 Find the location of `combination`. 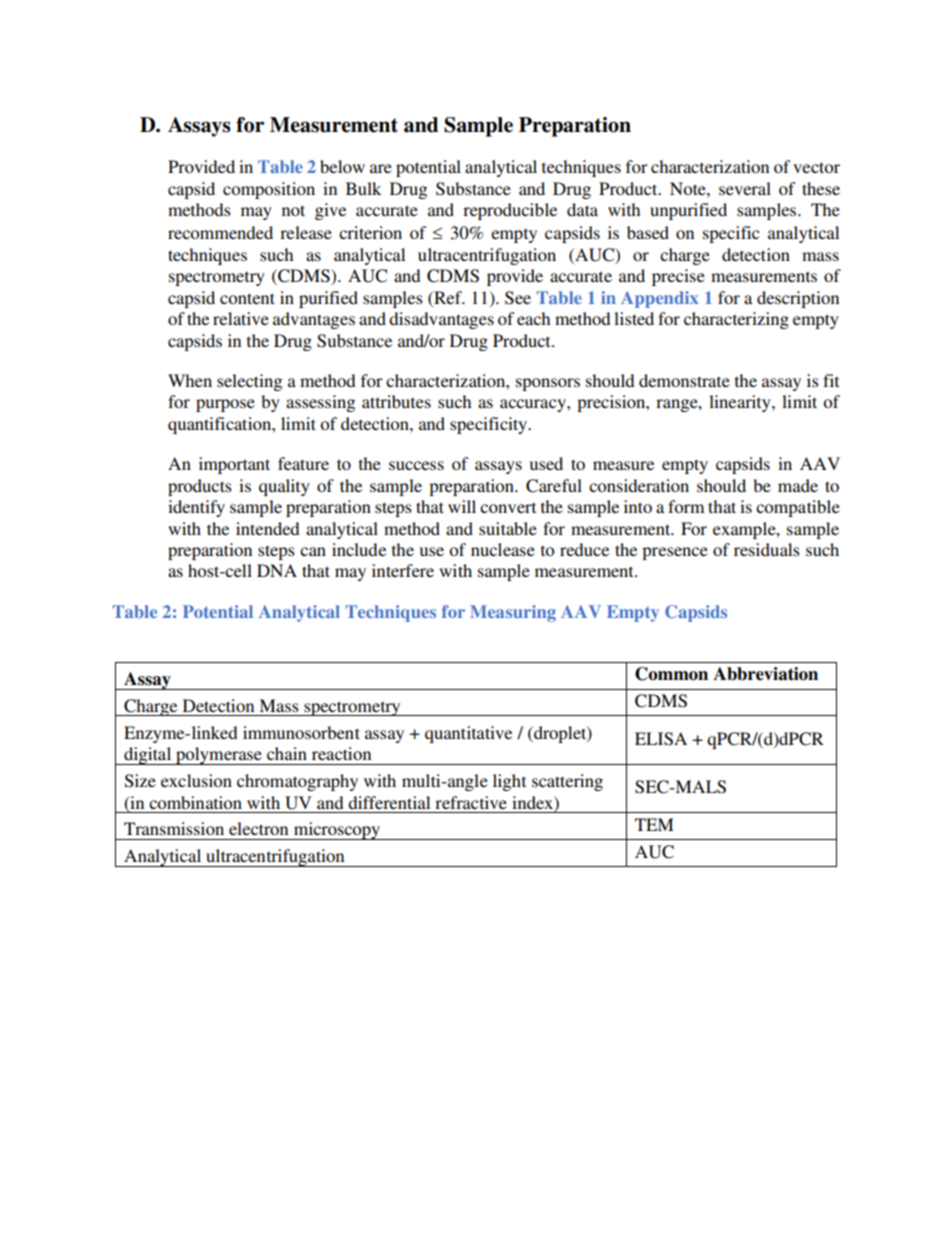

combination is located at coordinates (195, 802).
